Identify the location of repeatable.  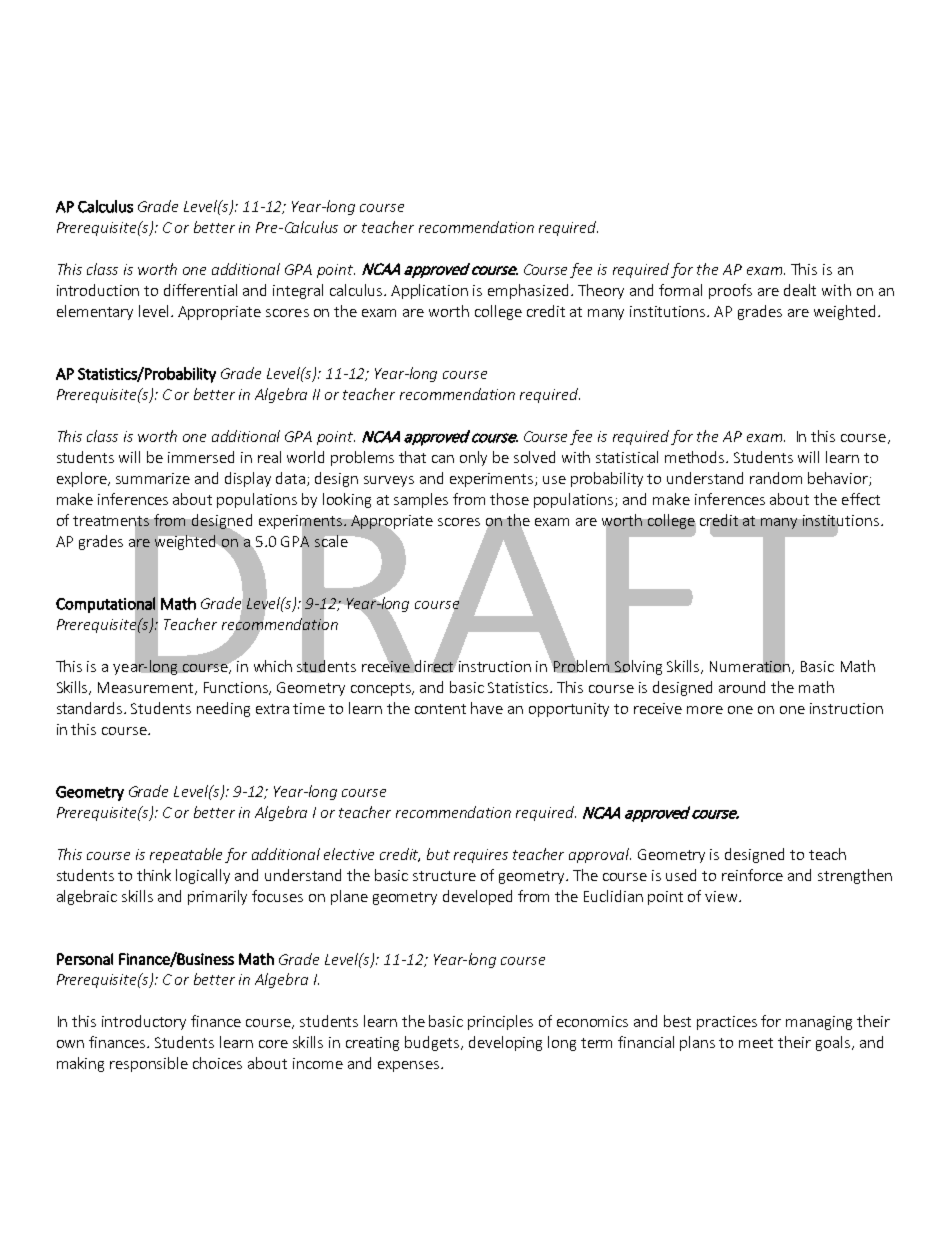
(186, 855).
